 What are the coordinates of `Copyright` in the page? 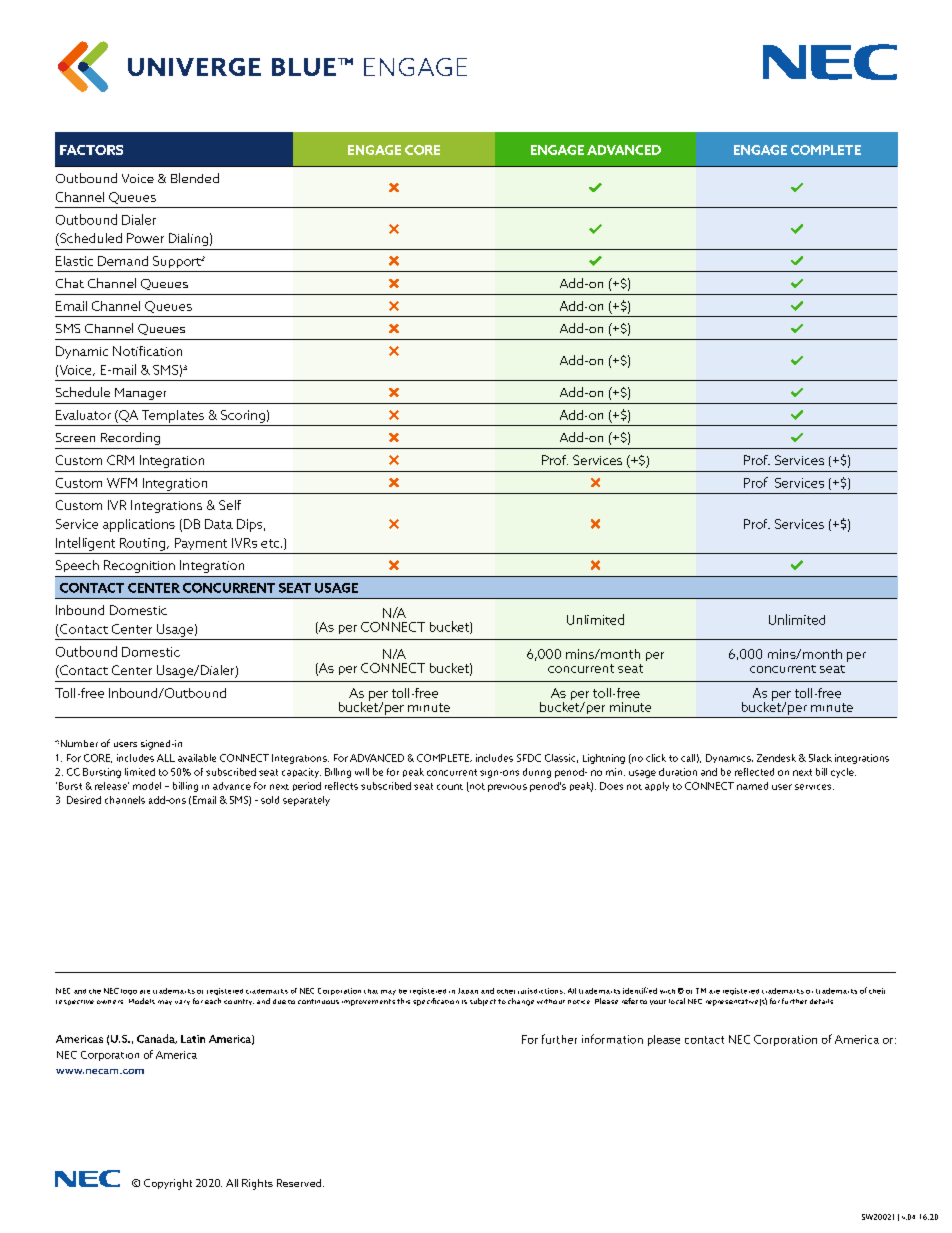 It's located at (168, 1184).
